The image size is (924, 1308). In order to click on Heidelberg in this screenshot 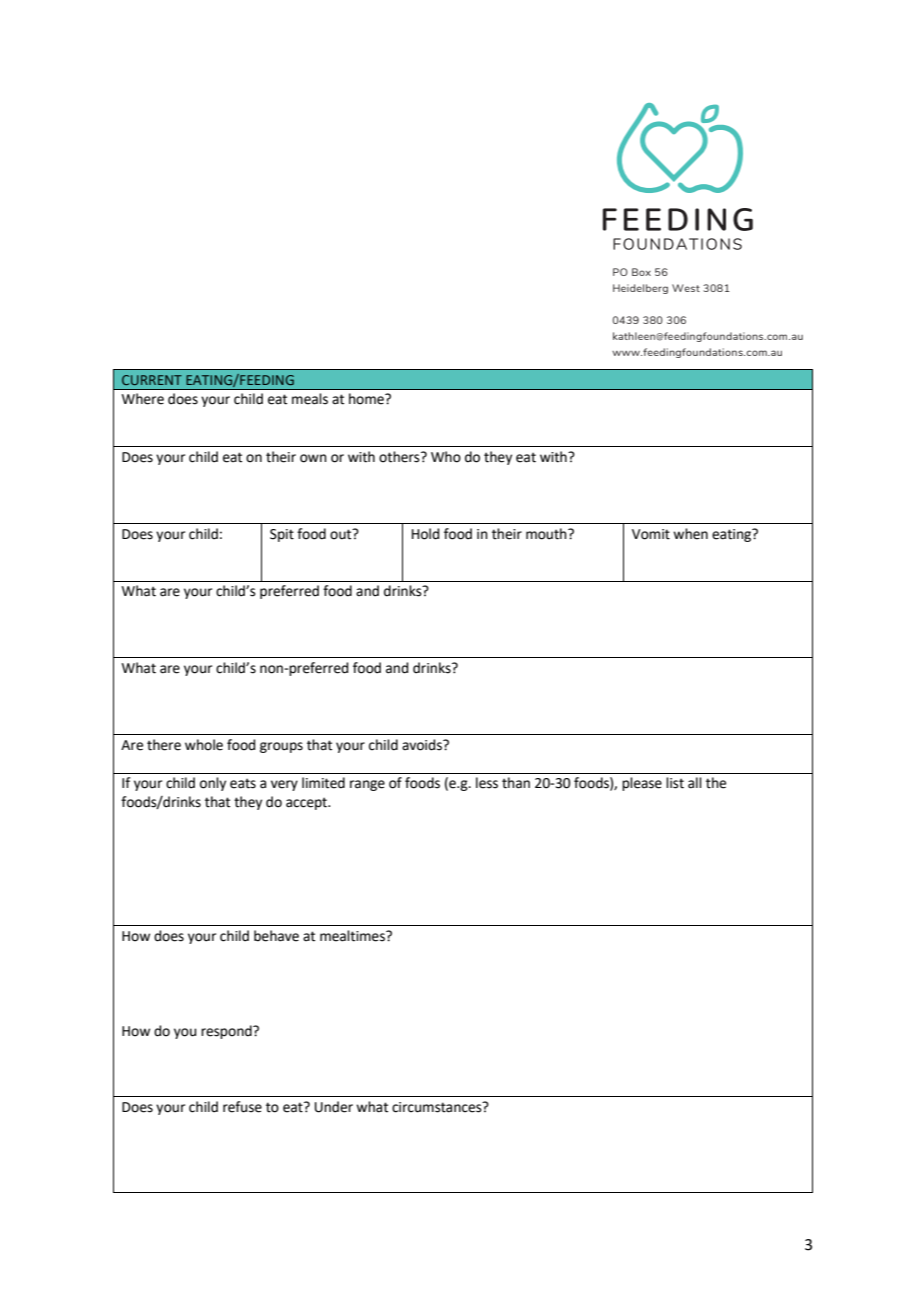, I will do `click(640, 289)`.
